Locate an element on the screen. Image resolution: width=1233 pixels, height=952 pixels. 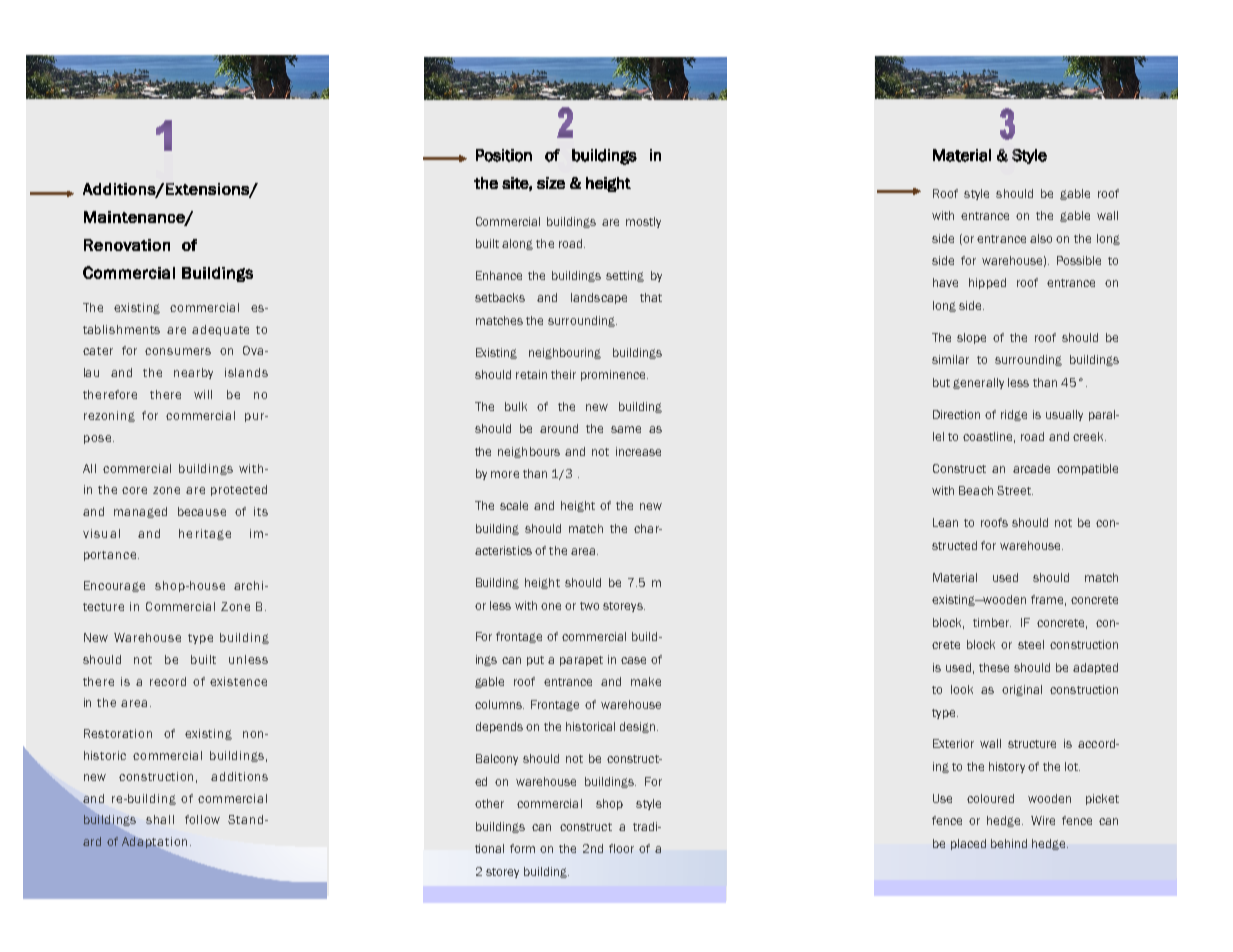
follow is located at coordinates (202, 819).
